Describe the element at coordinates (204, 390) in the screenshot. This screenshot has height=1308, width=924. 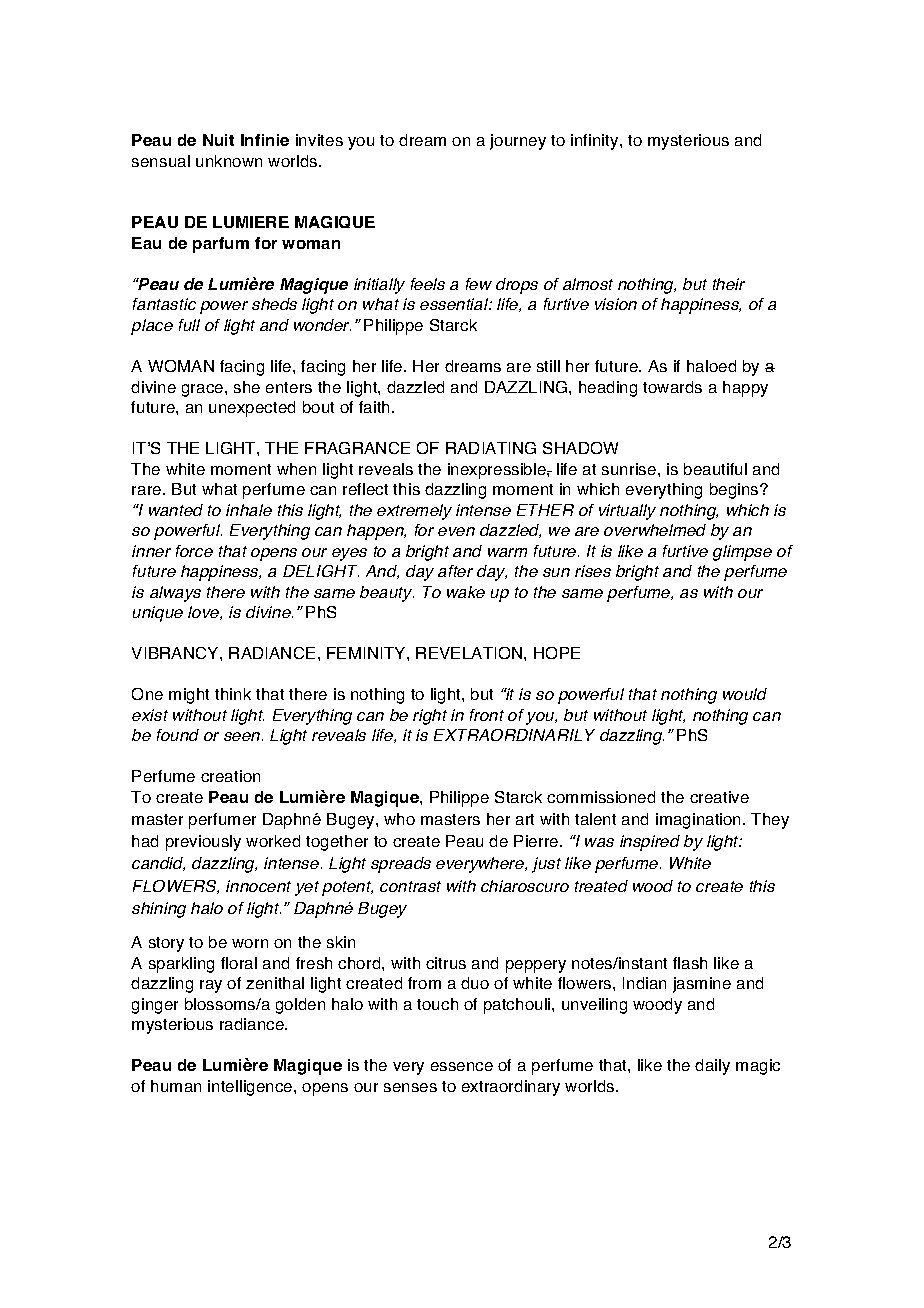
I see `grace` at that location.
